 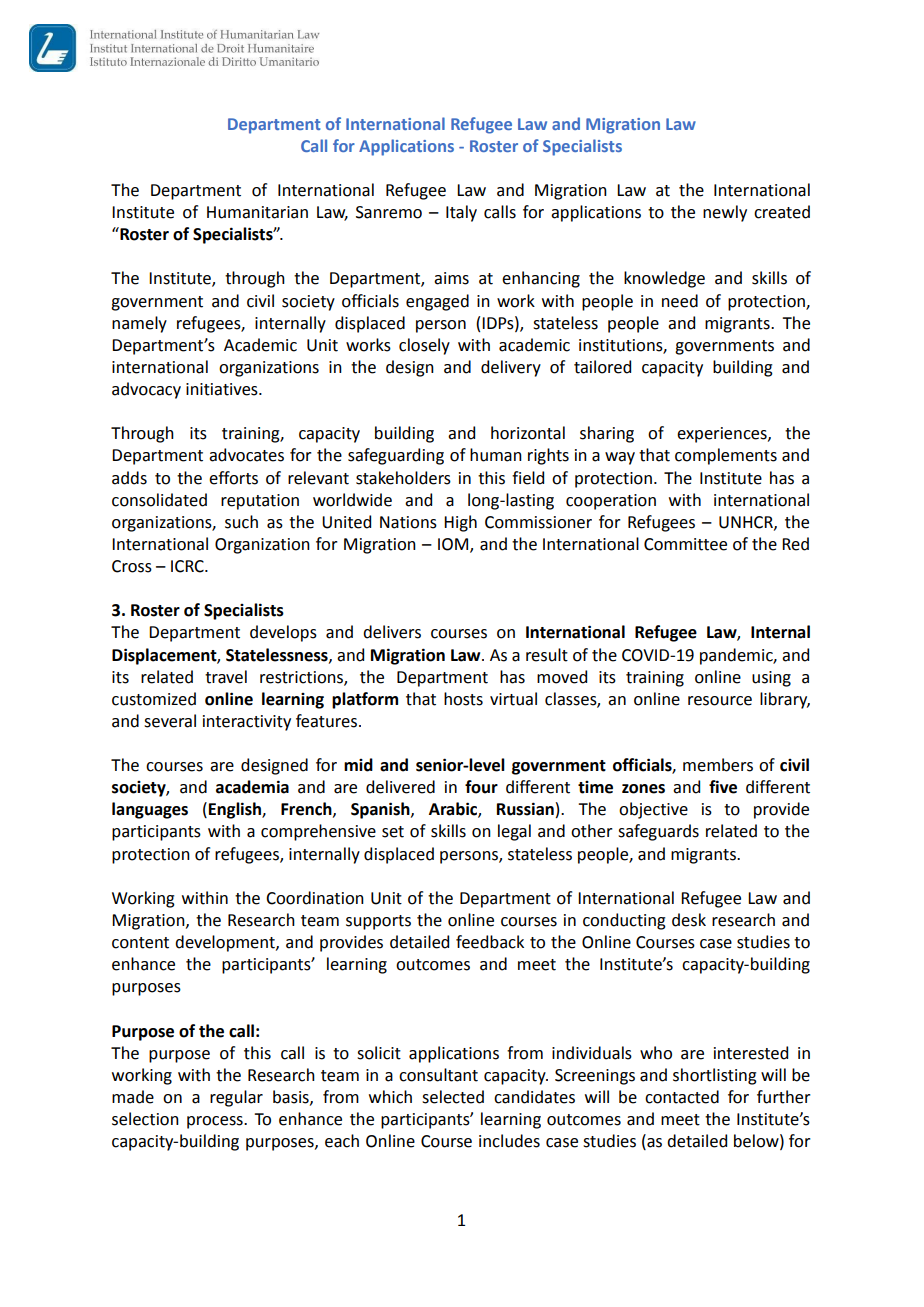 What do you see at coordinates (139, 324) in the screenshot?
I see `namely` at bounding box center [139, 324].
